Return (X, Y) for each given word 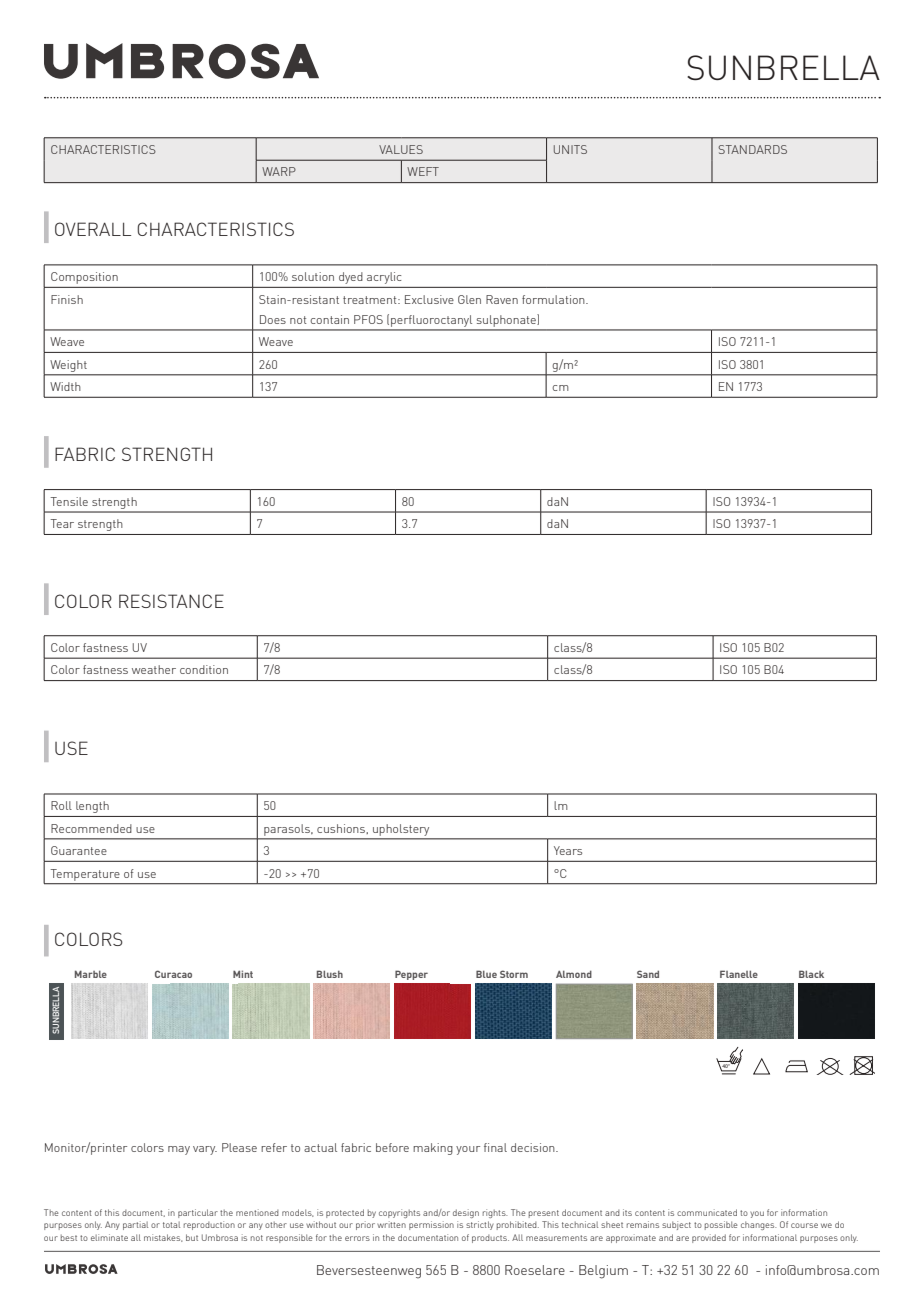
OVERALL (93, 229)
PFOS (368, 319)
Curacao (173, 974)
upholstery (401, 830)
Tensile (69, 501)
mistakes (163, 1238)
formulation (554, 299)
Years (568, 850)
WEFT (423, 171)
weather (154, 669)
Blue (486, 974)
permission (431, 1225)
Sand (648, 974)
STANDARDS (752, 149)
